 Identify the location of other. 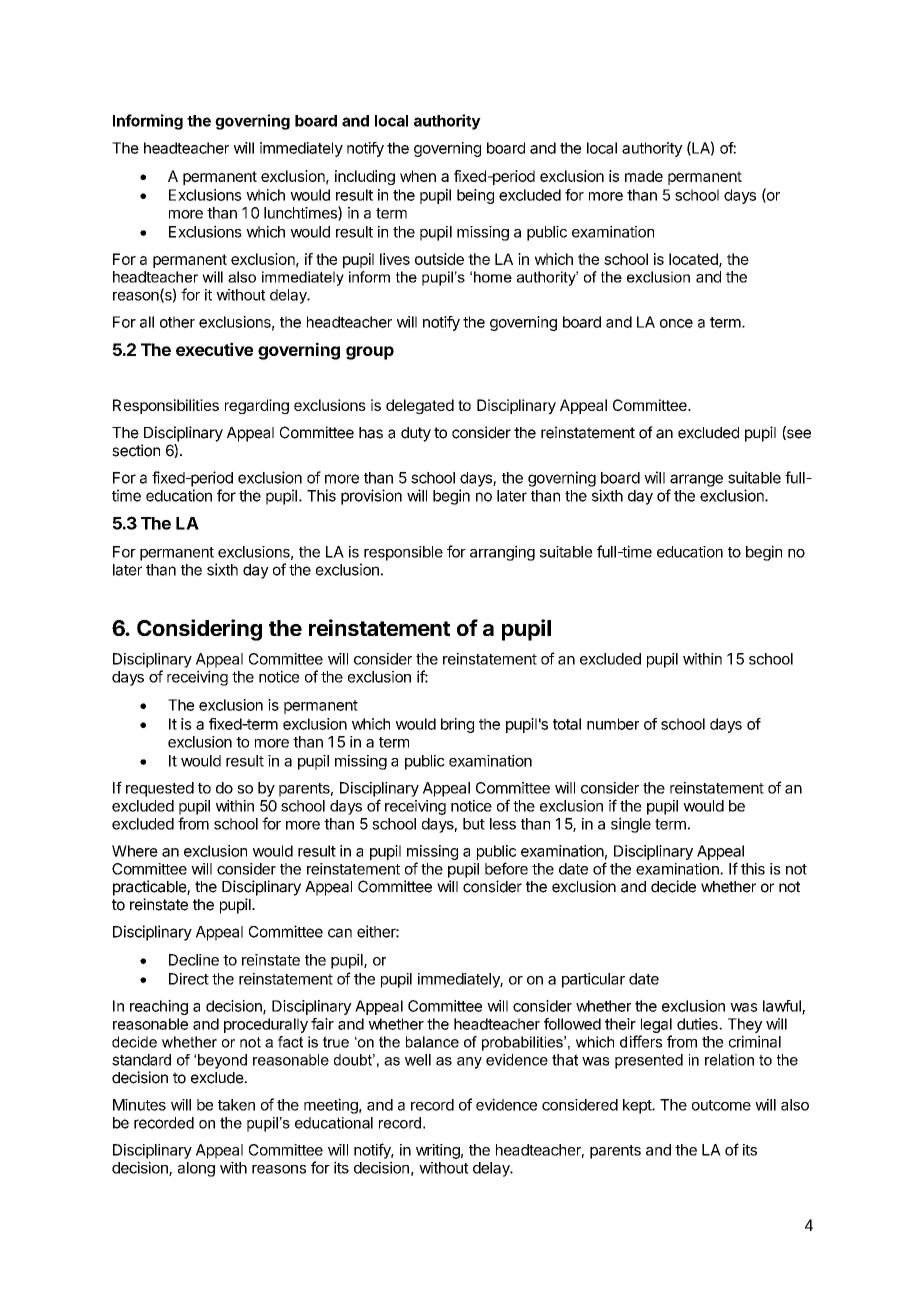
(177, 322).
